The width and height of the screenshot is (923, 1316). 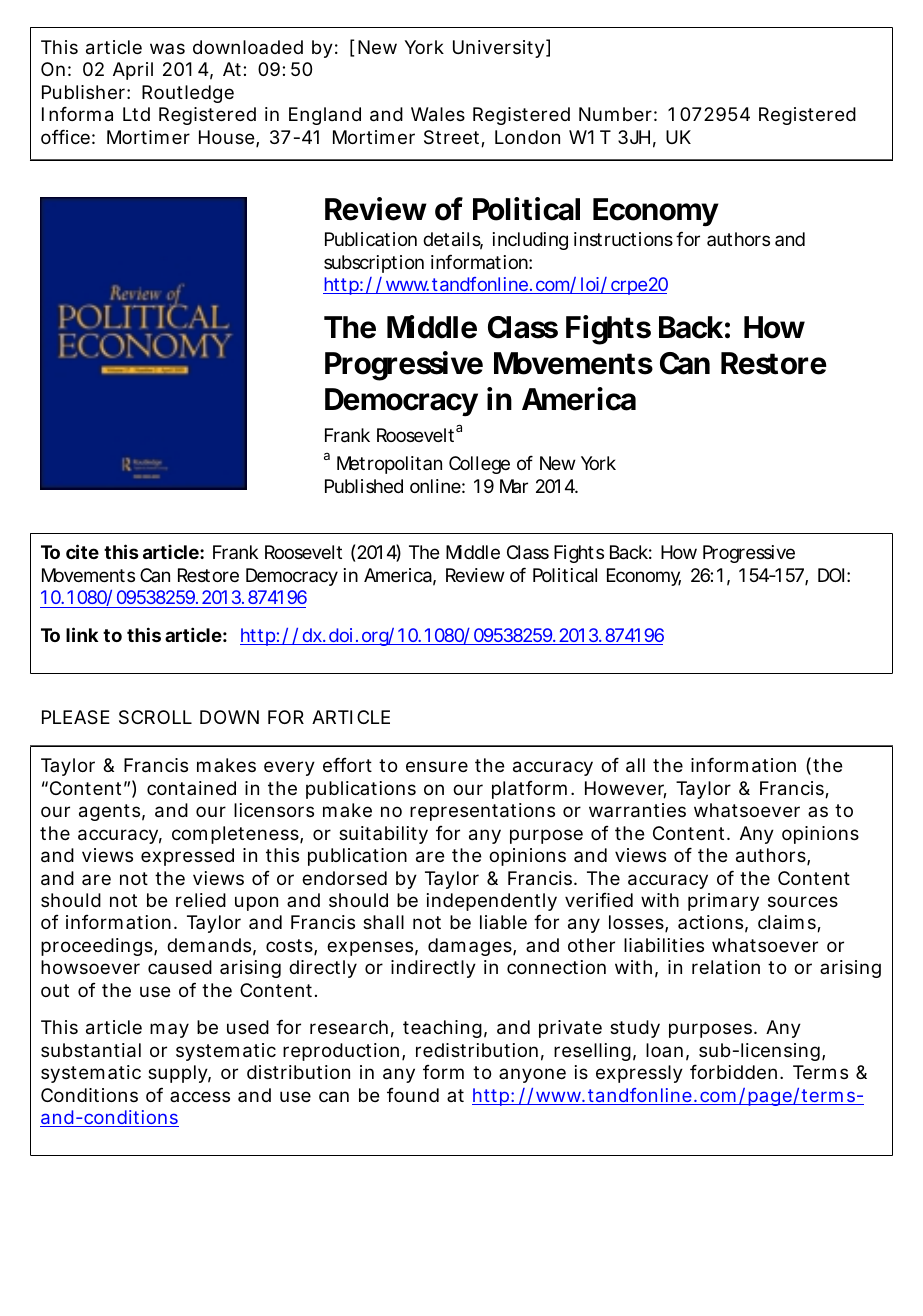 What do you see at coordinates (733, 1071) in the screenshot?
I see `forbidden` at bounding box center [733, 1071].
